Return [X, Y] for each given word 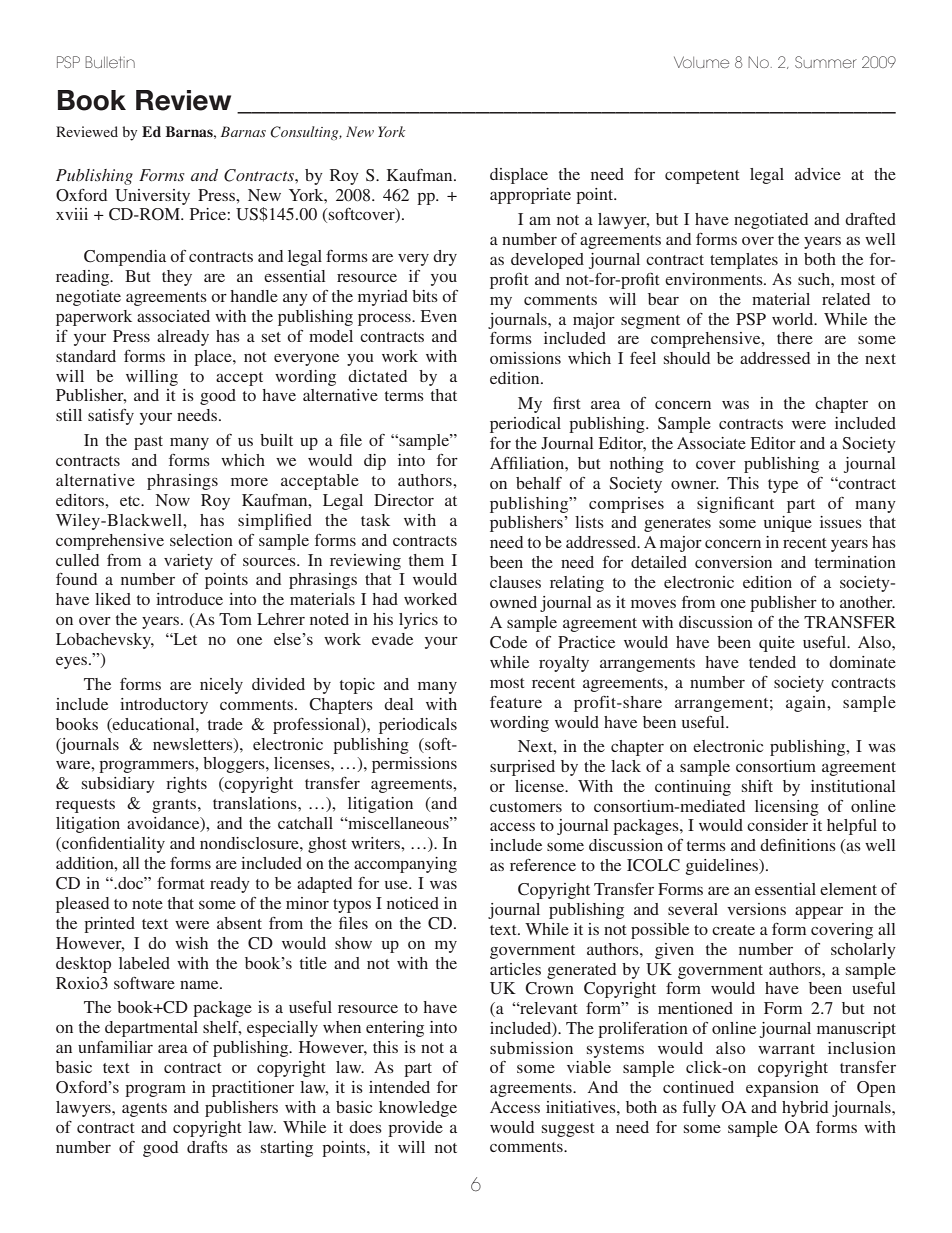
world [794, 319]
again [807, 704]
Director [404, 500]
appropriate [530, 196]
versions [756, 909]
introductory [164, 706]
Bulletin [110, 62]
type [783, 486]
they [177, 278]
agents [144, 1110]
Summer [826, 62]
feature [516, 702]
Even [439, 316]
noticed [413, 903]
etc [131, 501]
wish [191, 943]
